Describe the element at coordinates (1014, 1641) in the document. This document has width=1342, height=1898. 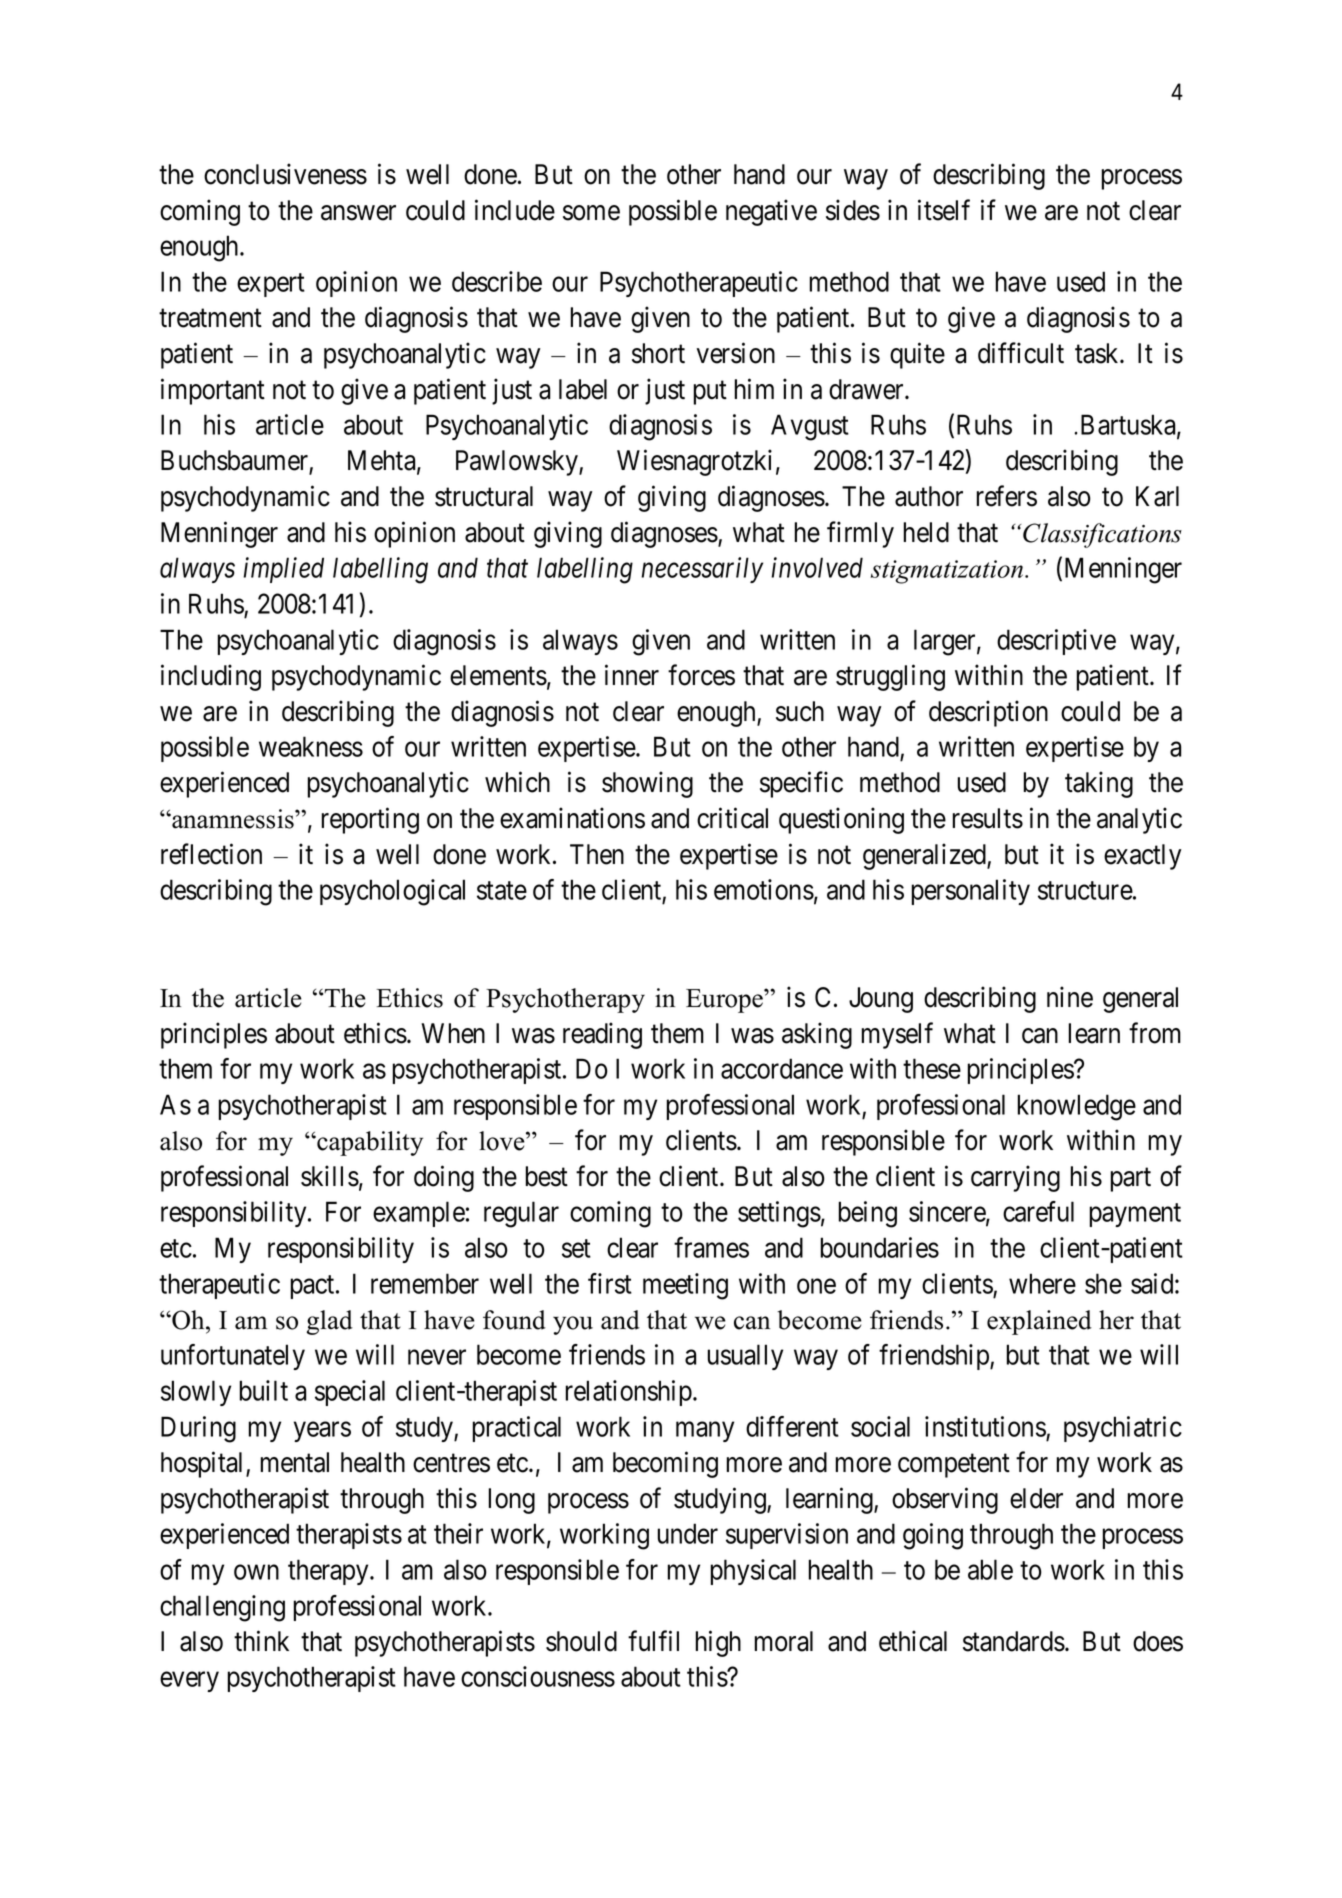
I see `standards` at that location.
